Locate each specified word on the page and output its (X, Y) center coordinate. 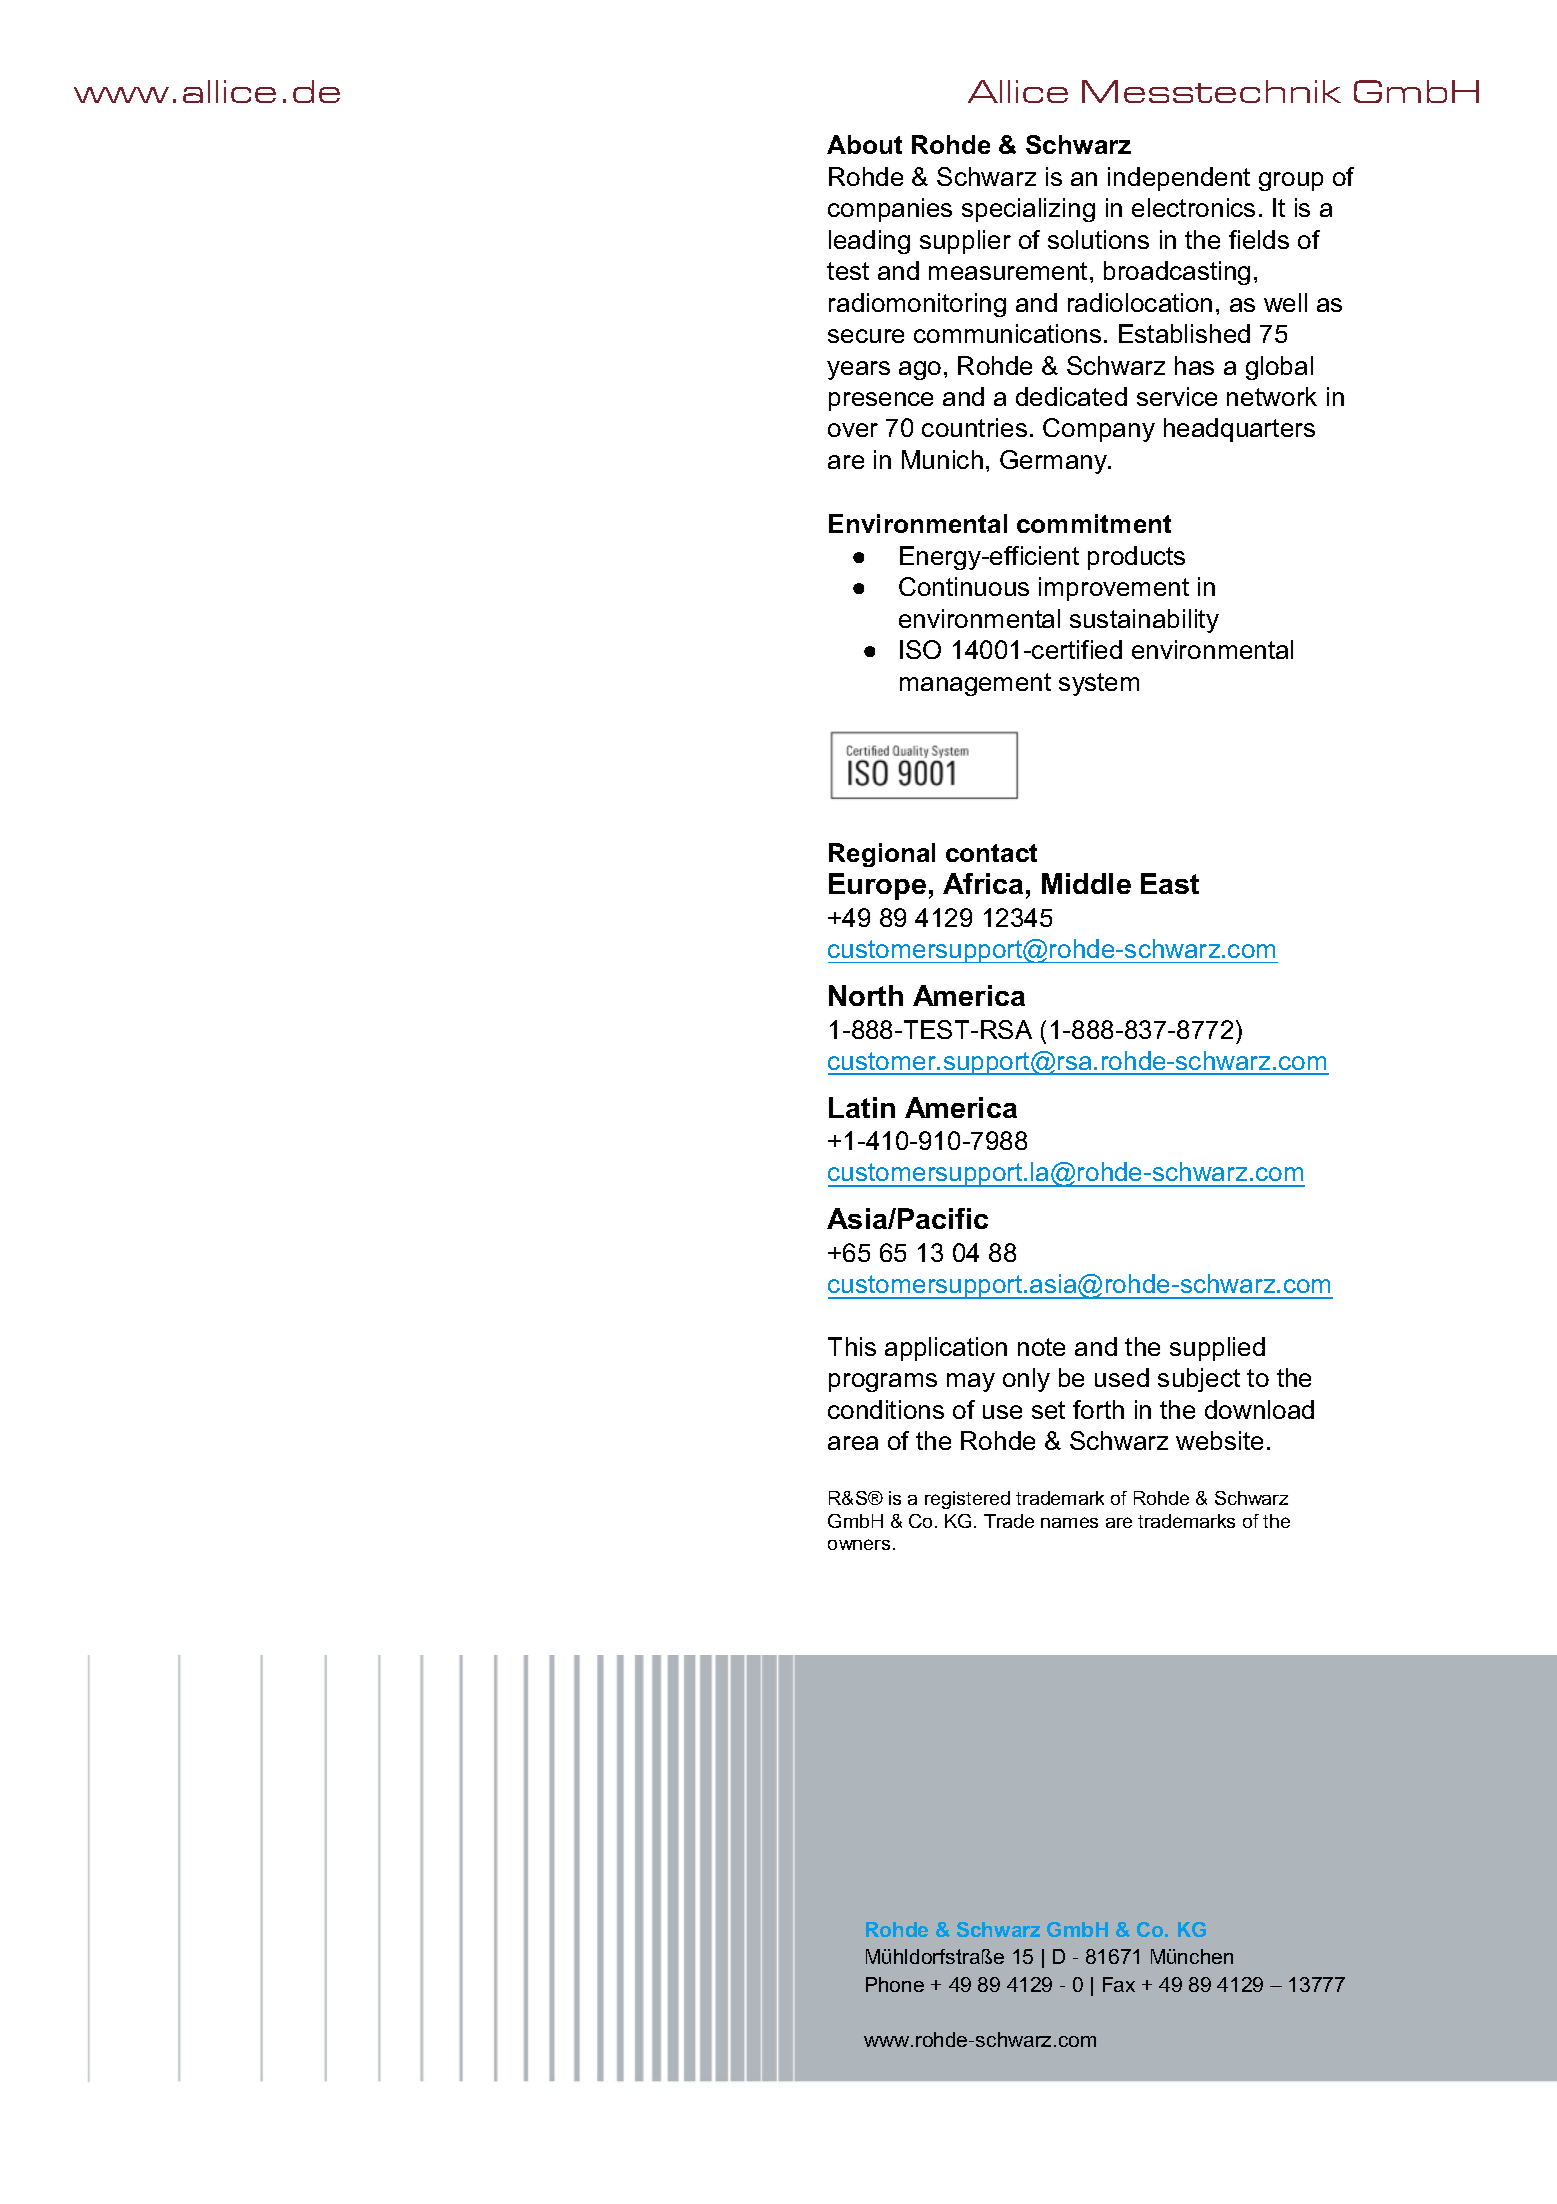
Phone (895, 1984)
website (1219, 1440)
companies (890, 210)
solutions (1098, 239)
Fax (1119, 1984)
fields (1259, 239)
